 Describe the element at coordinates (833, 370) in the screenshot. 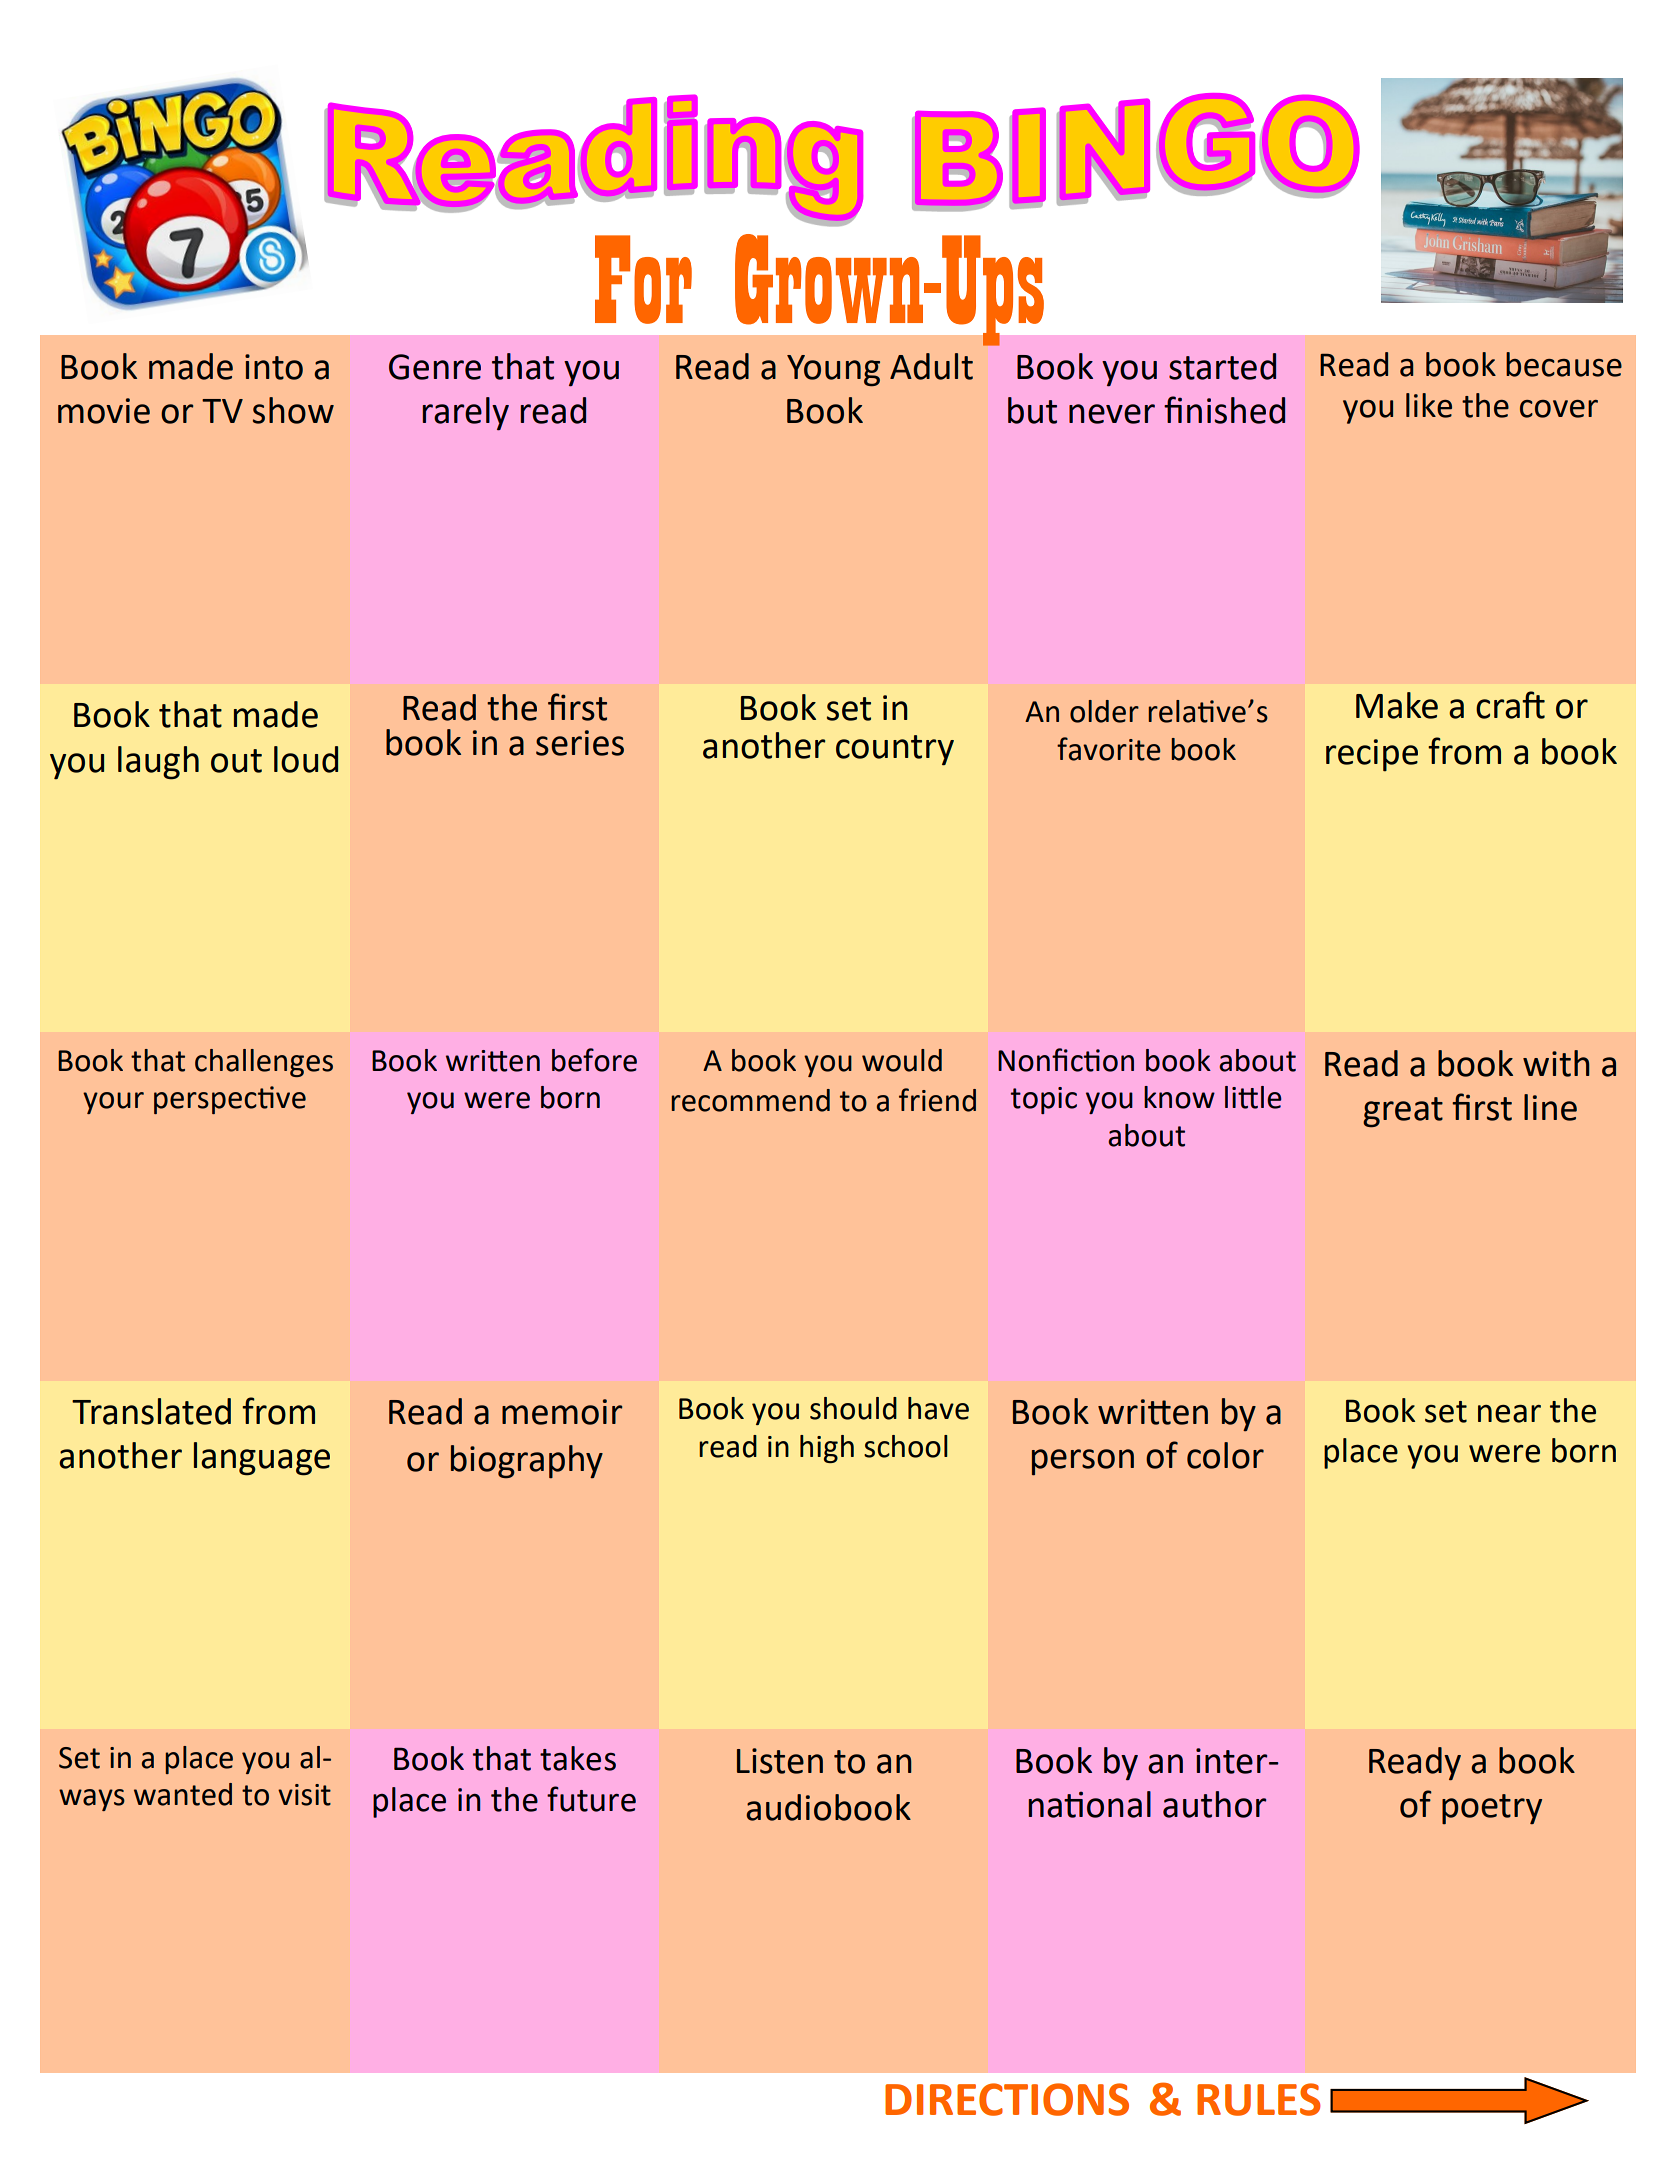

I see `Young` at that location.
